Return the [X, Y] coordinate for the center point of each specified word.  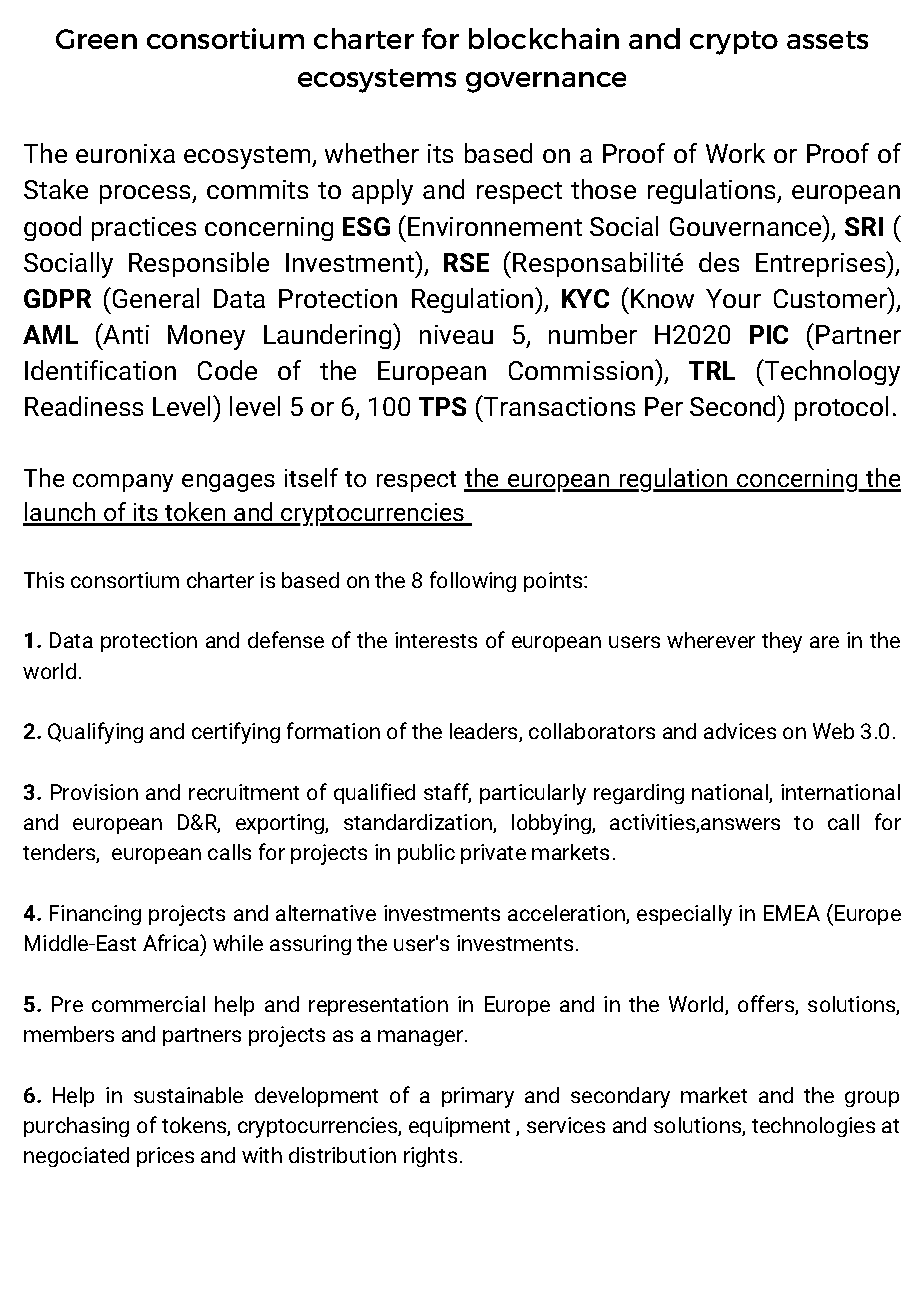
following [473, 581]
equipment [459, 1127]
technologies [813, 1127]
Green [96, 39]
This [44, 580]
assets [827, 40]
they [782, 642]
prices [165, 1157]
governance [546, 82]
